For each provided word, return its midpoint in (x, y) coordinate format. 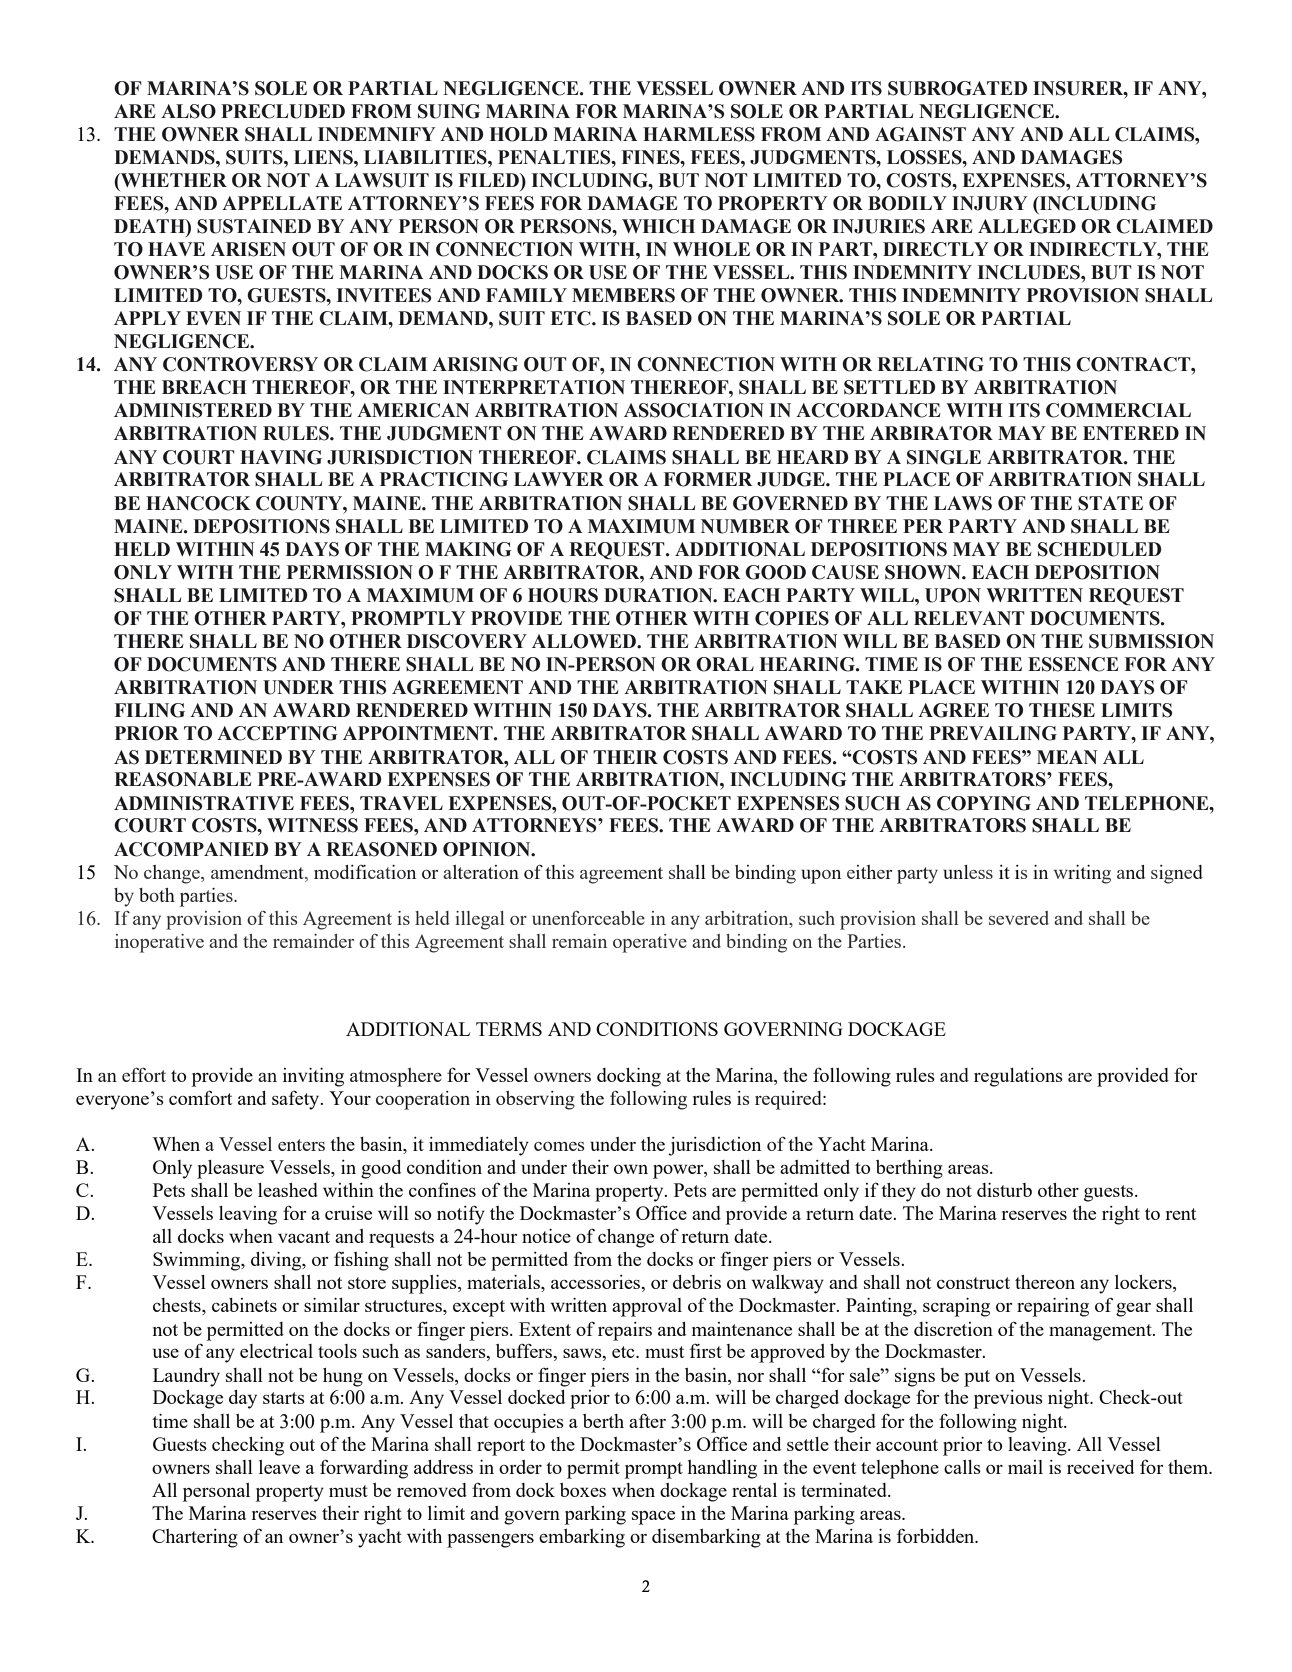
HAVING (281, 457)
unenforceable (588, 918)
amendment (258, 872)
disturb (1004, 1190)
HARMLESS (699, 134)
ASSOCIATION (694, 410)
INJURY (989, 203)
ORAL (725, 664)
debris (697, 1282)
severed (1019, 918)
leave (279, 1467)
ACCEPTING (277, 733)
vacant (304, 1237)
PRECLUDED (283, 111)
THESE (1062, 710)
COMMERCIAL (1118, 410)
